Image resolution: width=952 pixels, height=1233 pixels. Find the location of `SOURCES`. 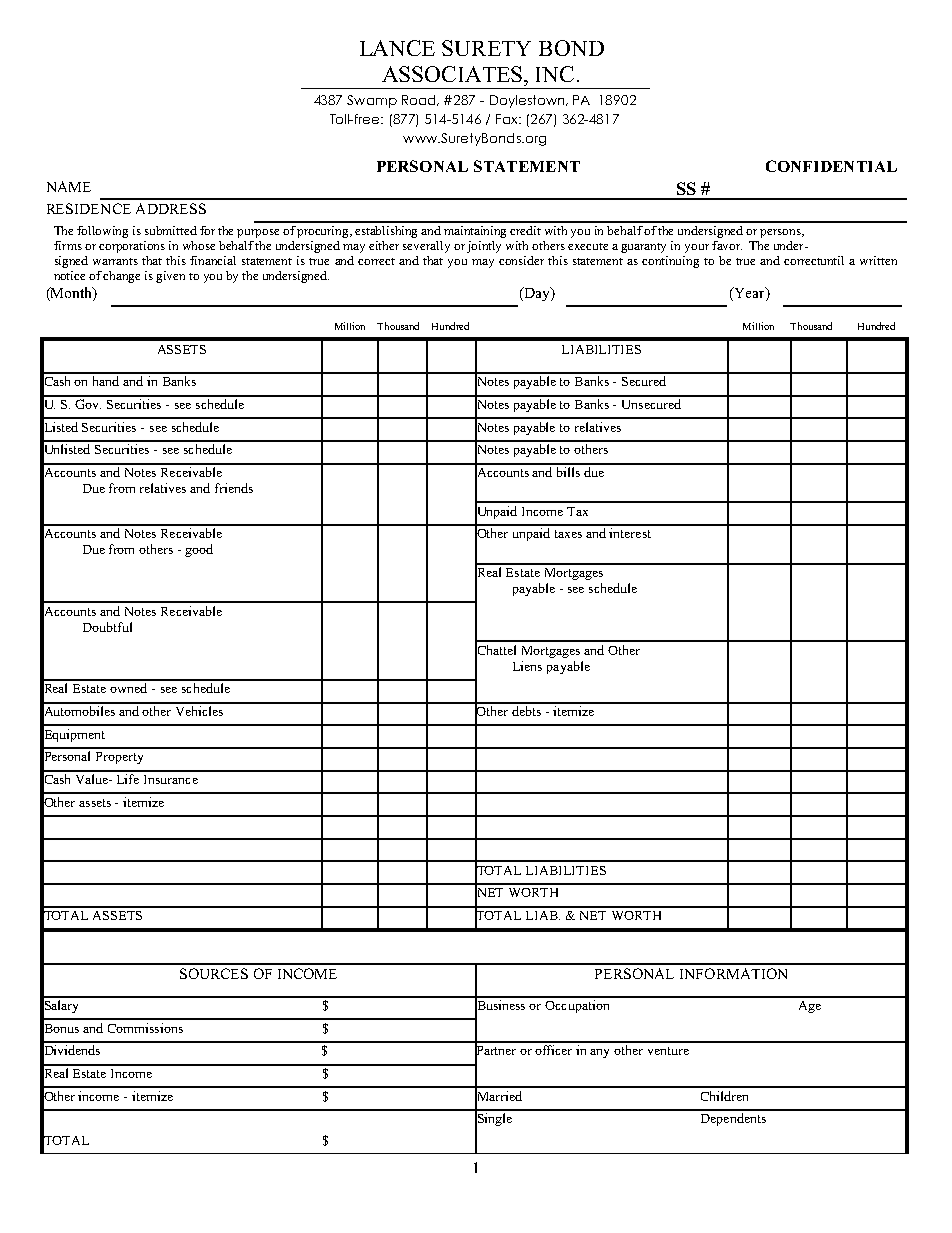

SOURCES is located at coordinates (214, 973).
